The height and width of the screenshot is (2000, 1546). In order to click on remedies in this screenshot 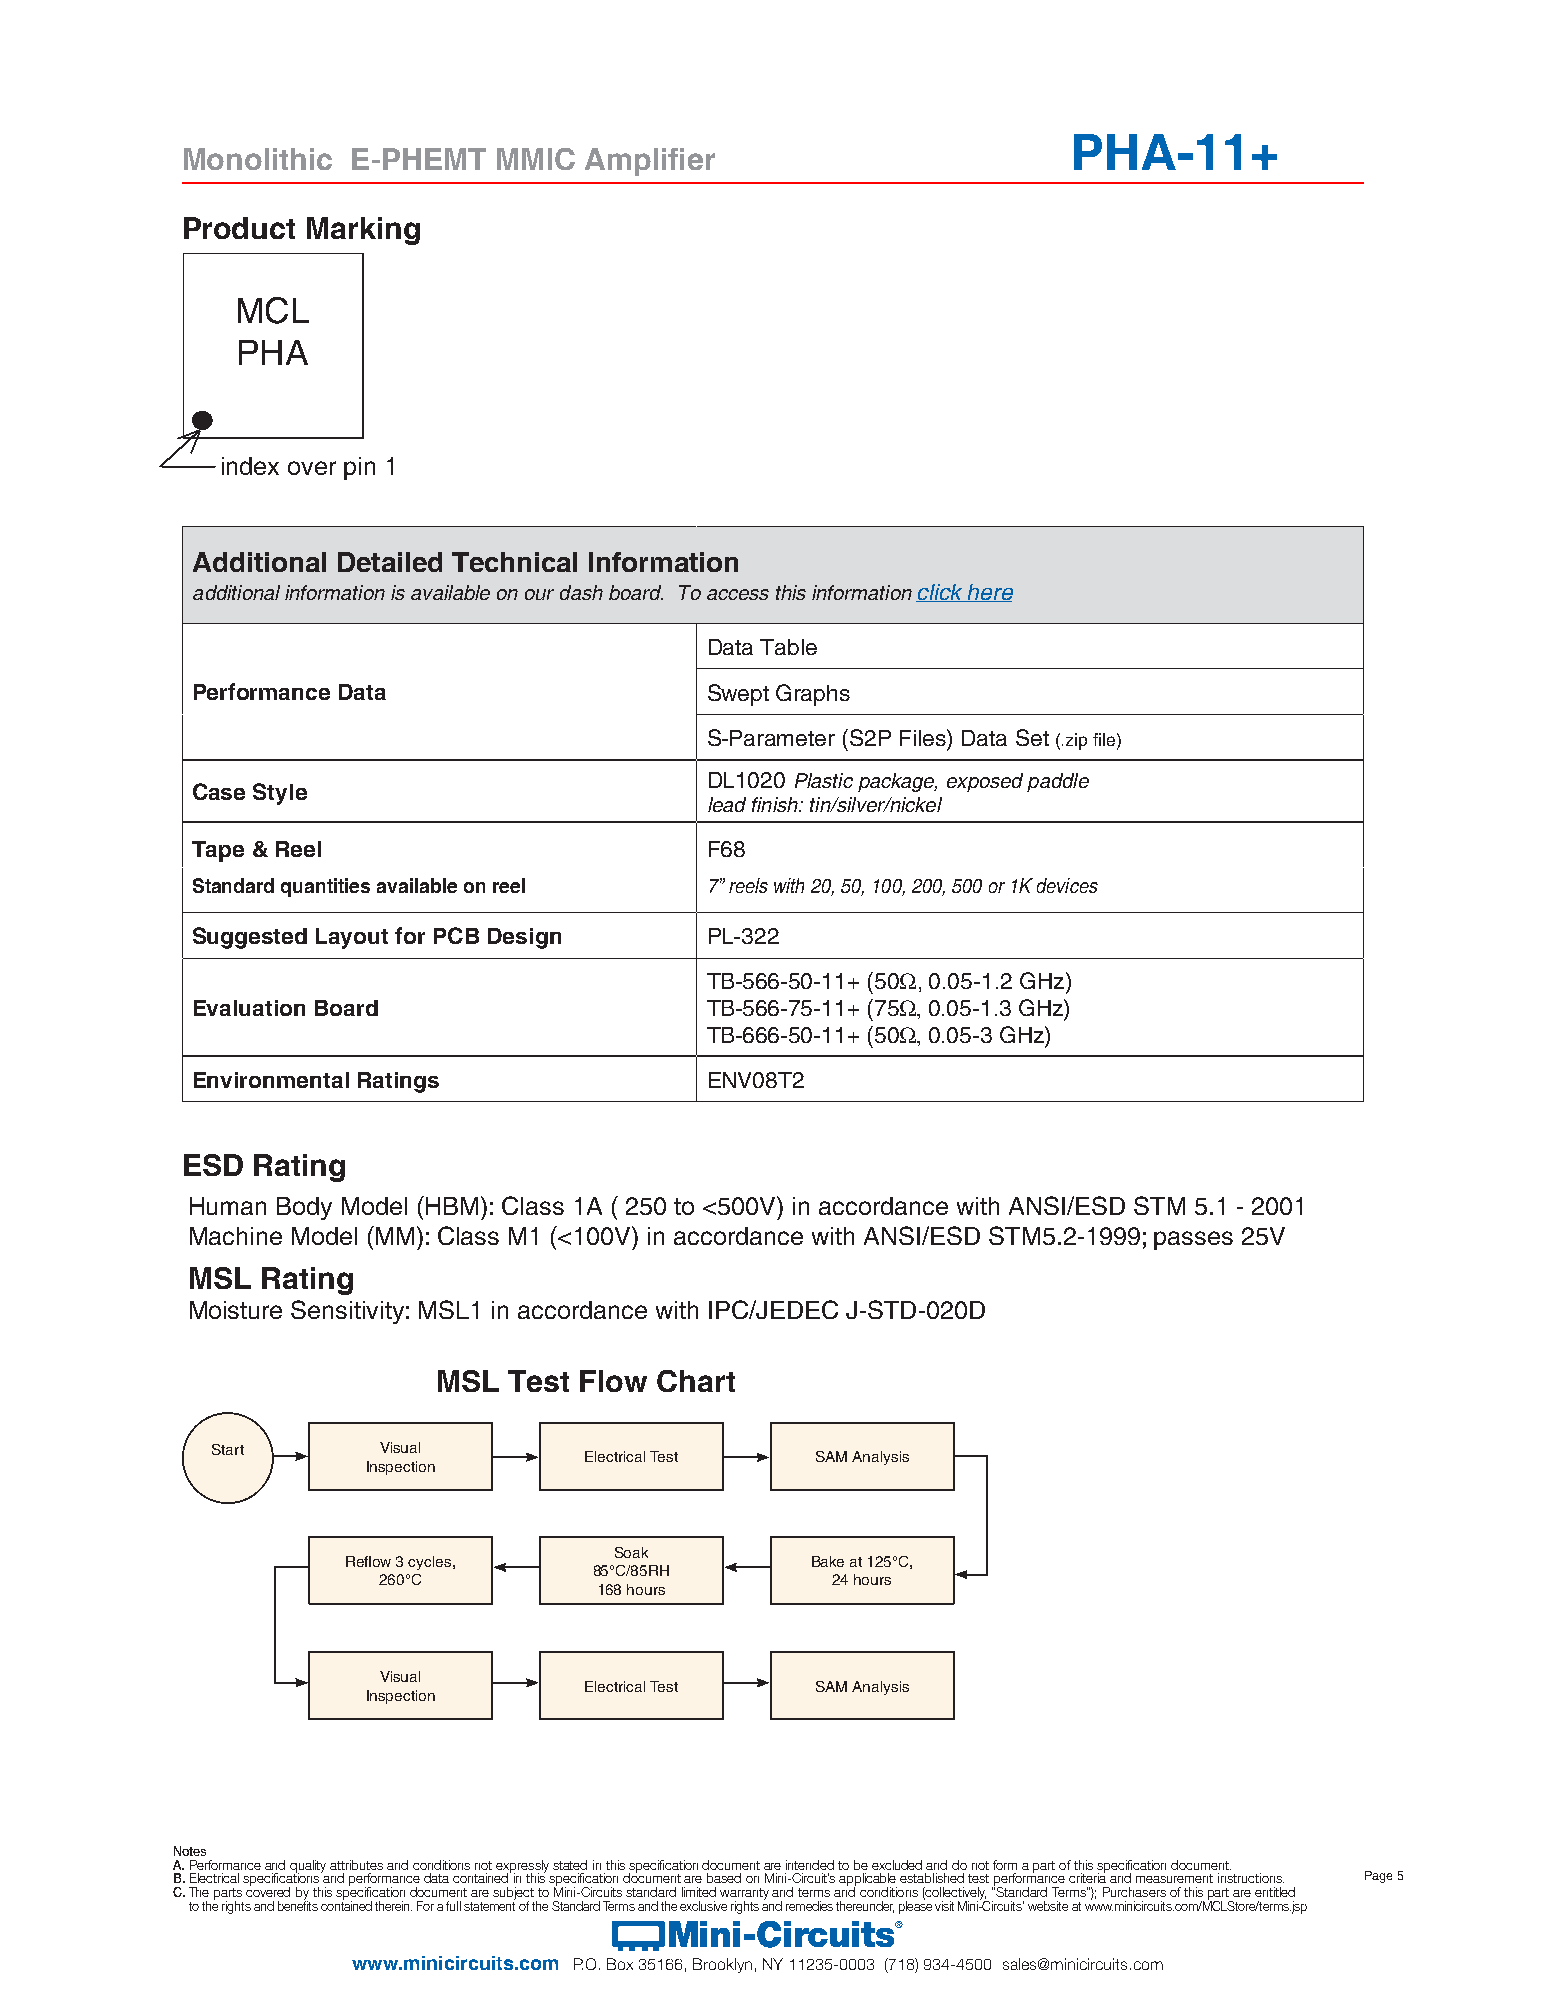, I will do `click(809, 1906)`.
